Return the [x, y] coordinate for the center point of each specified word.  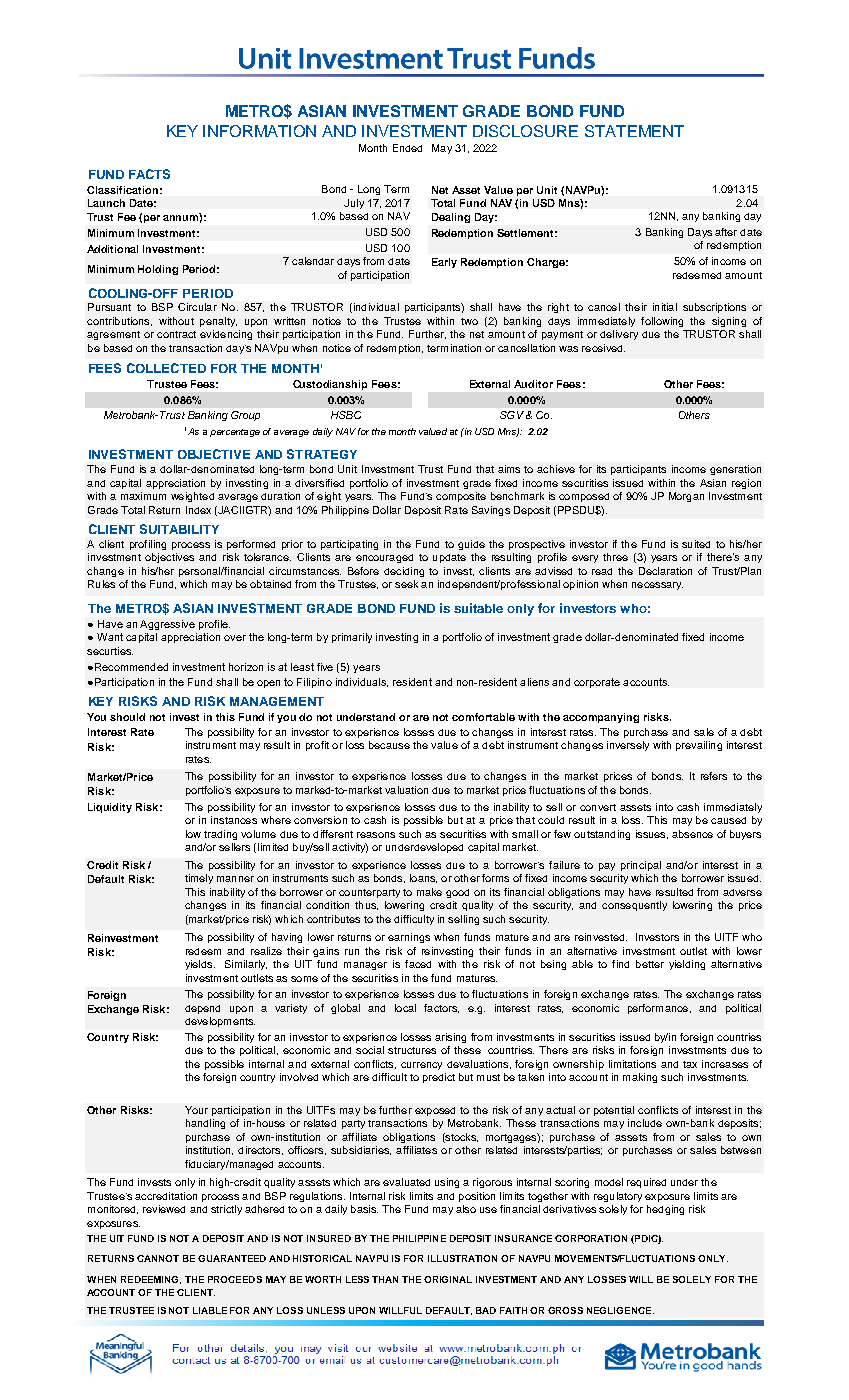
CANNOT [158, 1258]
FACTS [149, 174]
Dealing [451, 218]
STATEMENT [634, 131]
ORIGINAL [448, 1279]
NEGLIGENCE [620, 1310]
